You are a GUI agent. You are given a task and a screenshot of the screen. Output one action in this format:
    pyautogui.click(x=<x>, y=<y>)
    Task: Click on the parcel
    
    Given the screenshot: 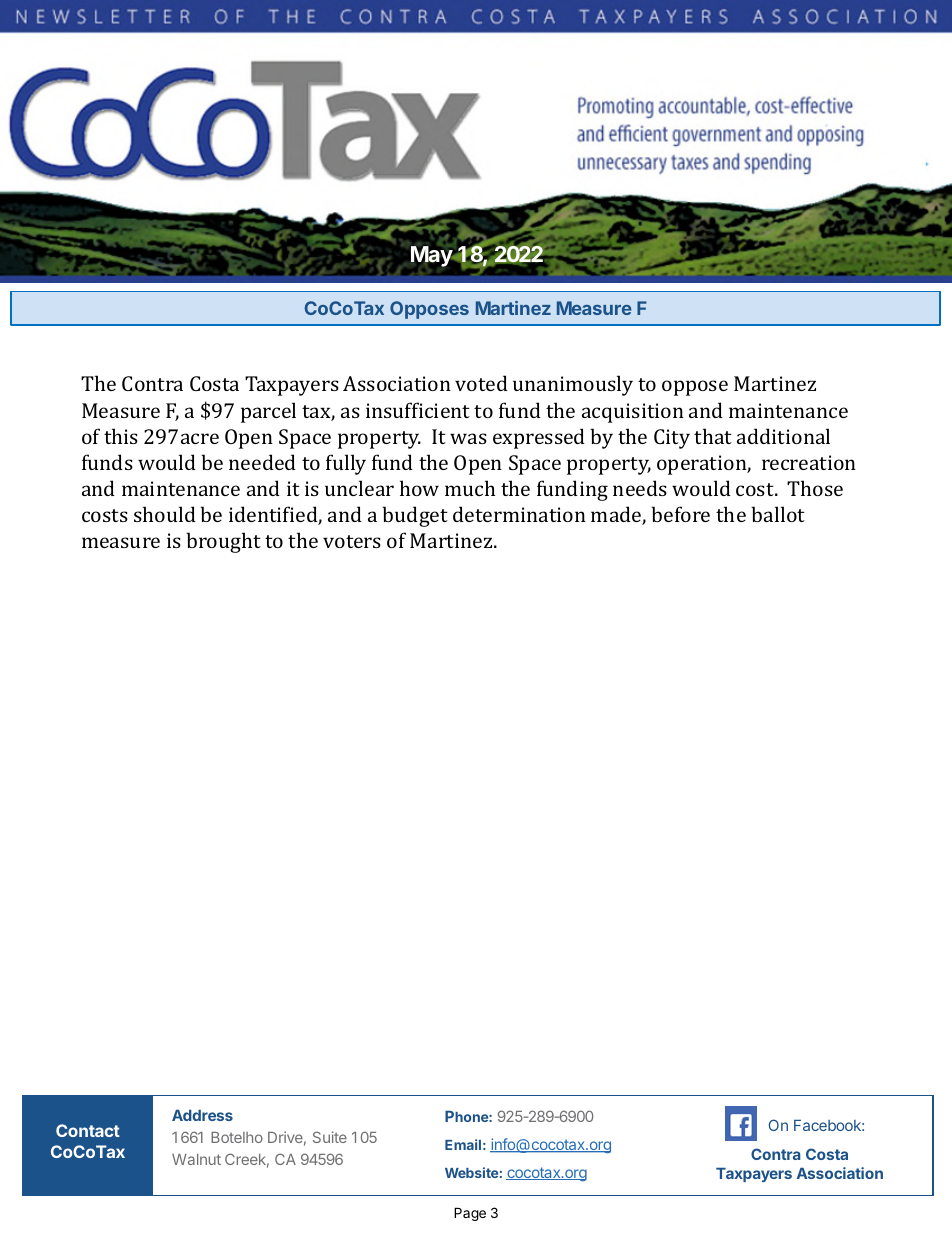 What is the action you would take?
    pyautogui.click(x=268, y=412)
